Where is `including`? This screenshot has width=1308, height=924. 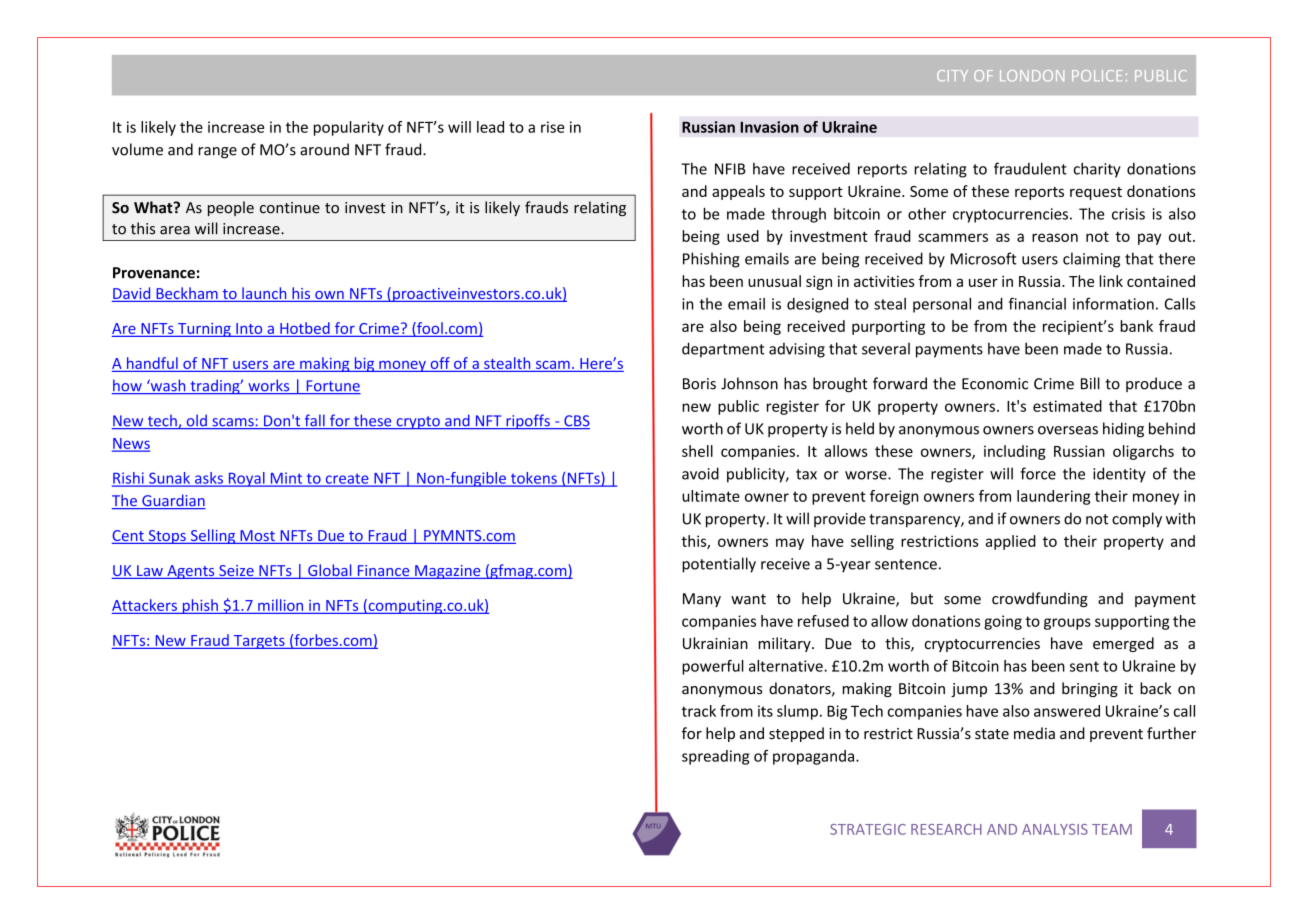
including is located at coordinates (1015, 452).
